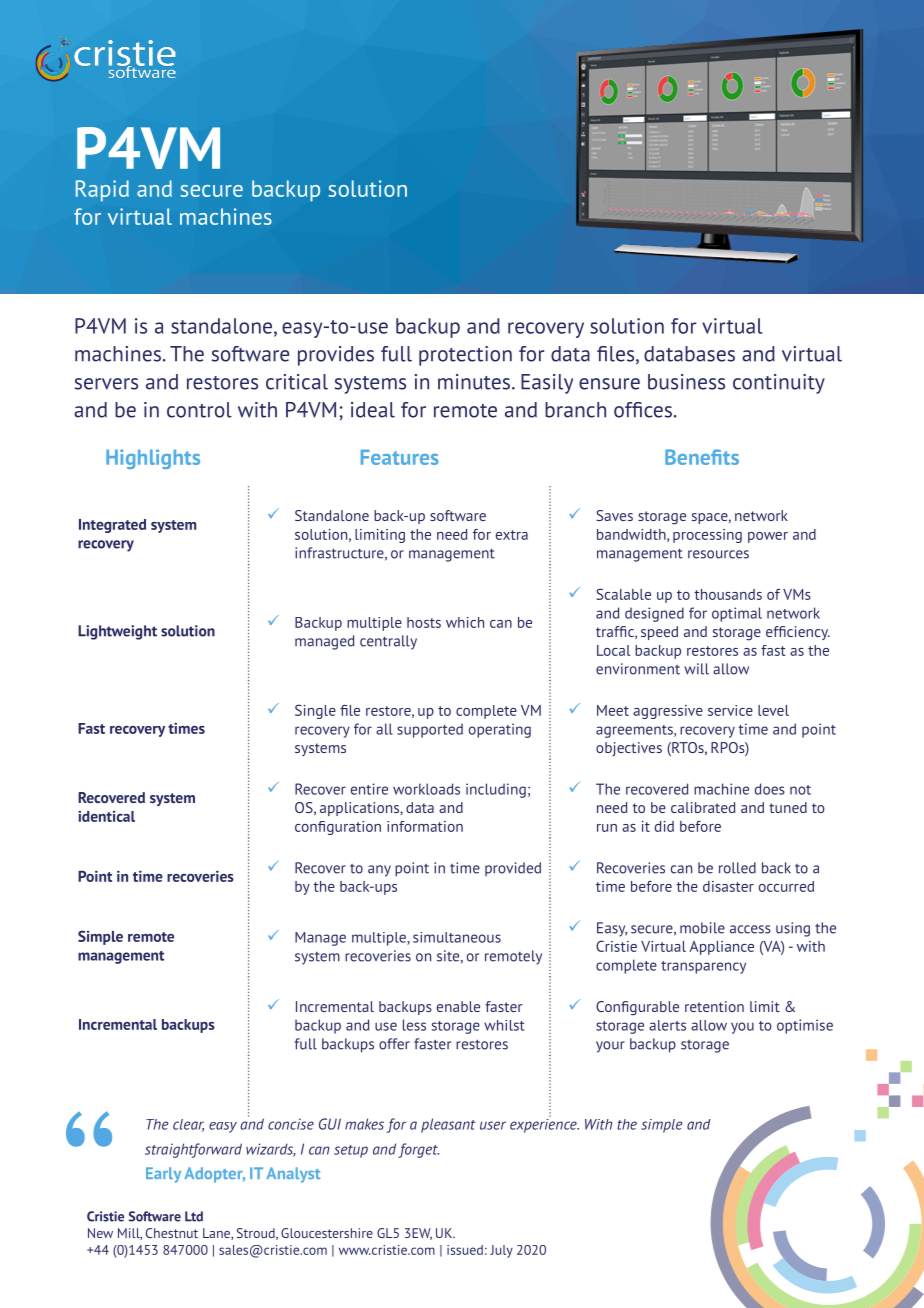  Describe the element at coordinates (686, 382) in the page. I see `business` at that location.
